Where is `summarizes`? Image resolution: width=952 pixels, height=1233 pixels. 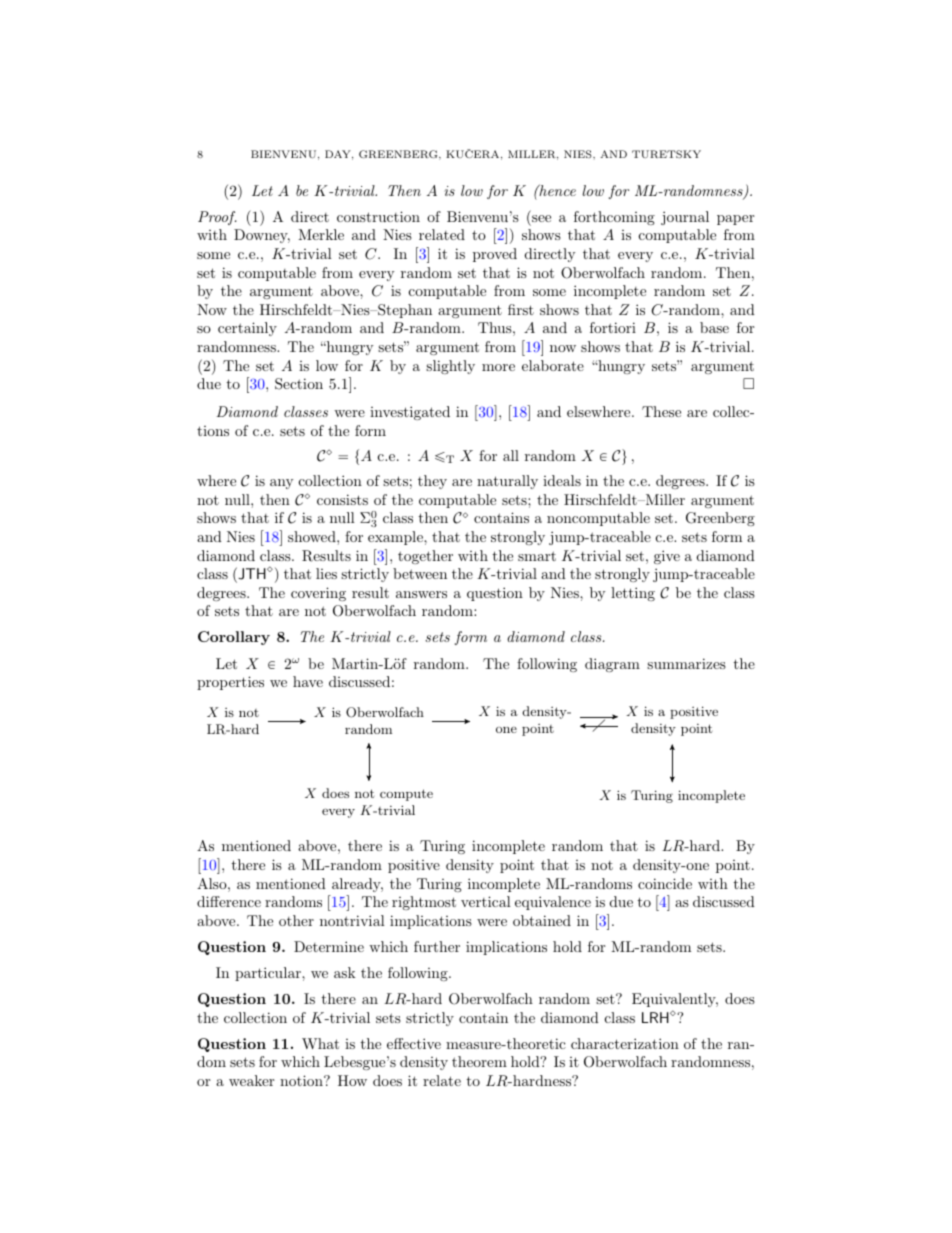 summarizes is located at coordinates (686, 663).
